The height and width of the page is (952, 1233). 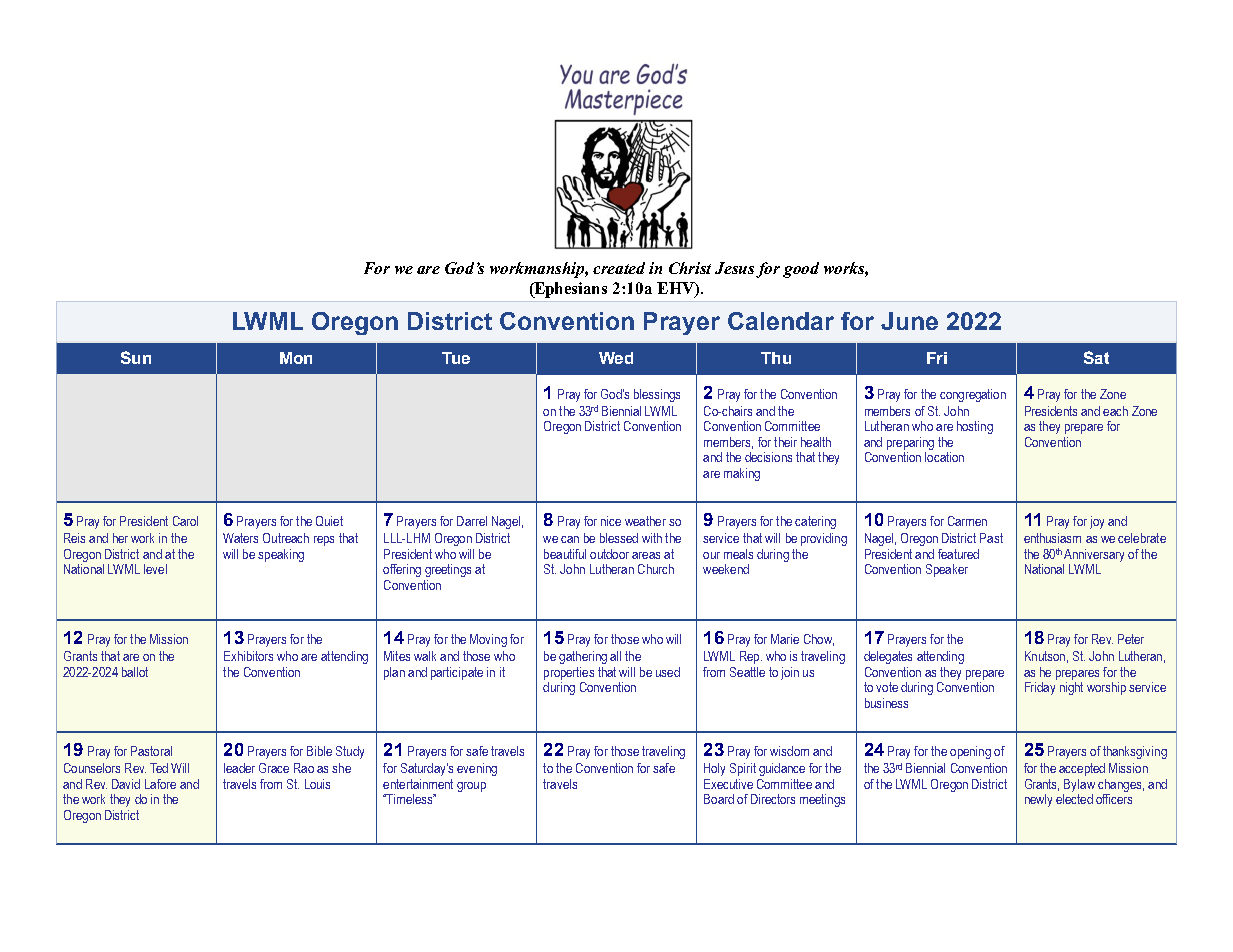 What do you see at coordinates (619, 268) in the page?
I see `created` at bounding box center [619, 268].
